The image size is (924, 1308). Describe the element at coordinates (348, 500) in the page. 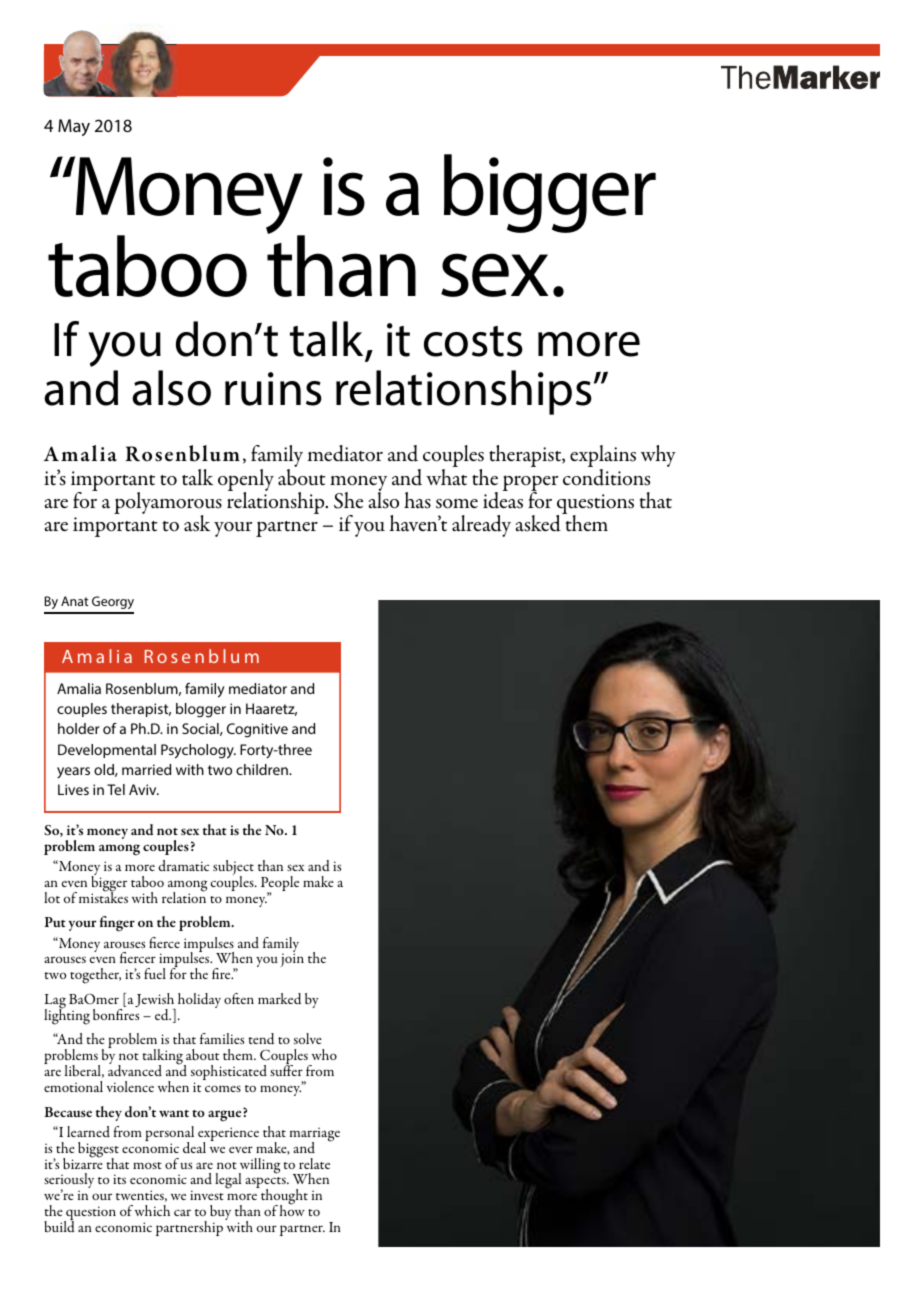

I see `She` at that location.
